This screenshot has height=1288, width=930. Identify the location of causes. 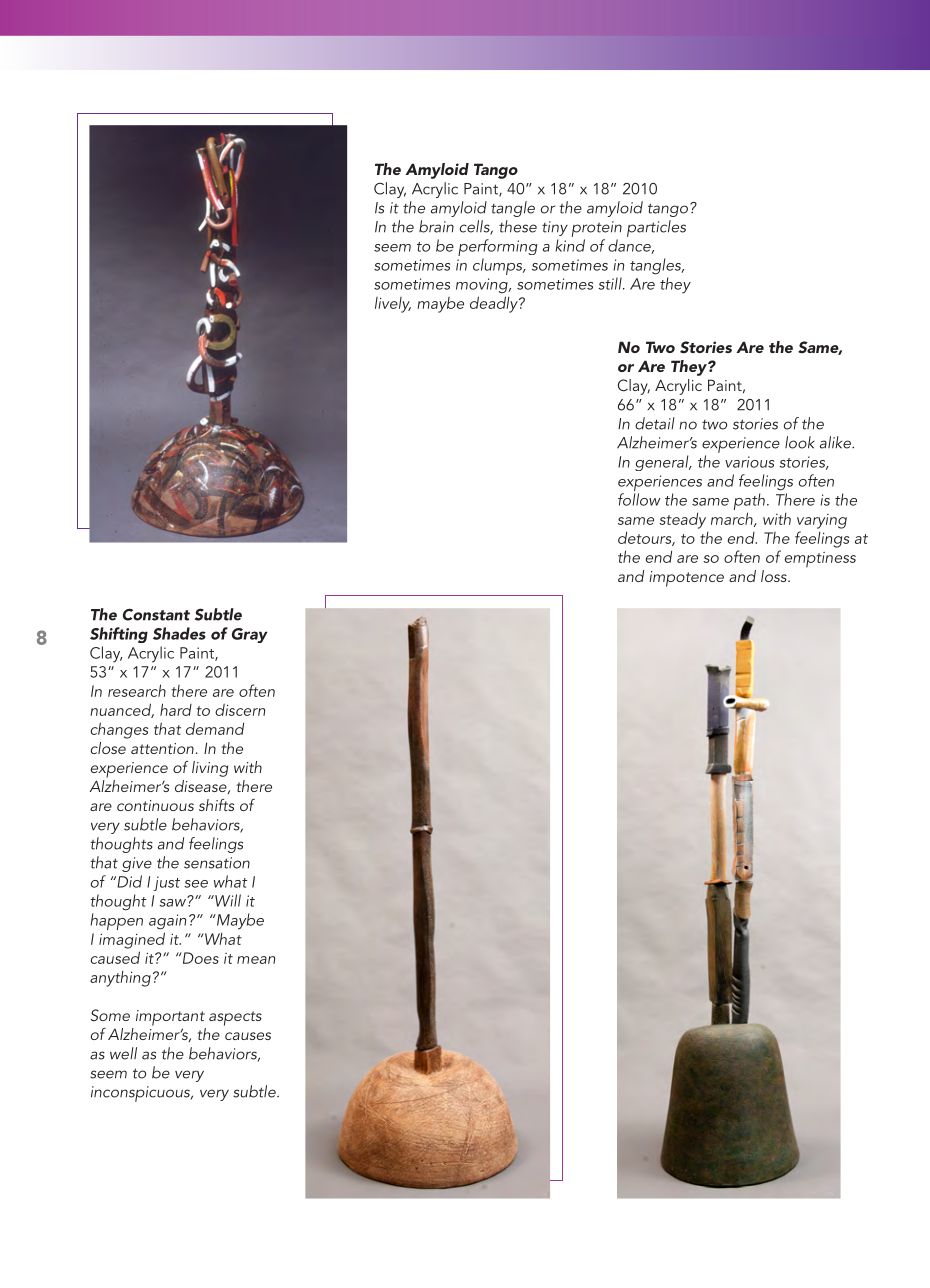
(248, 1036).
